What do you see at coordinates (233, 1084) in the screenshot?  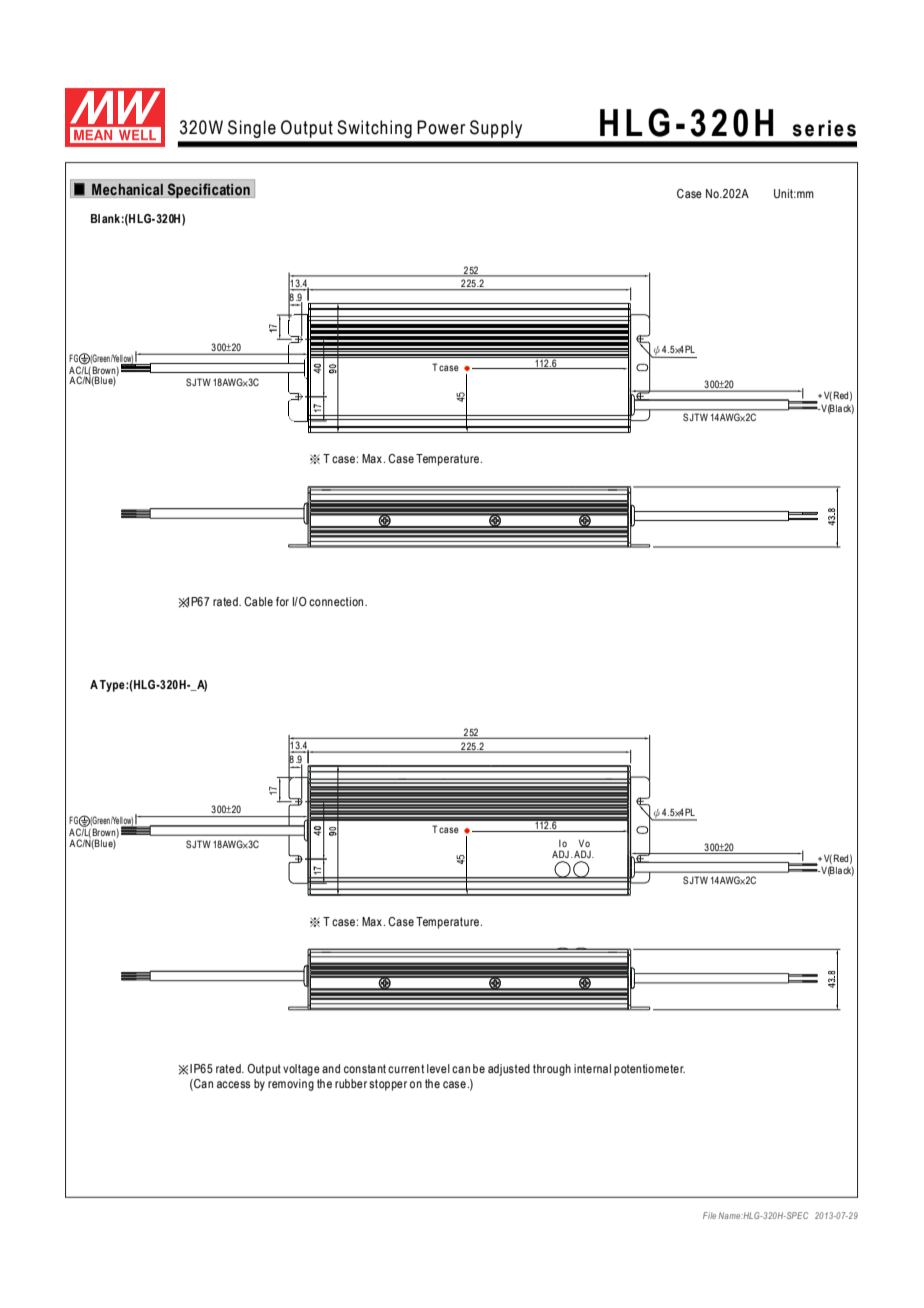 I see `access` at bounding box center [233, 1084].
